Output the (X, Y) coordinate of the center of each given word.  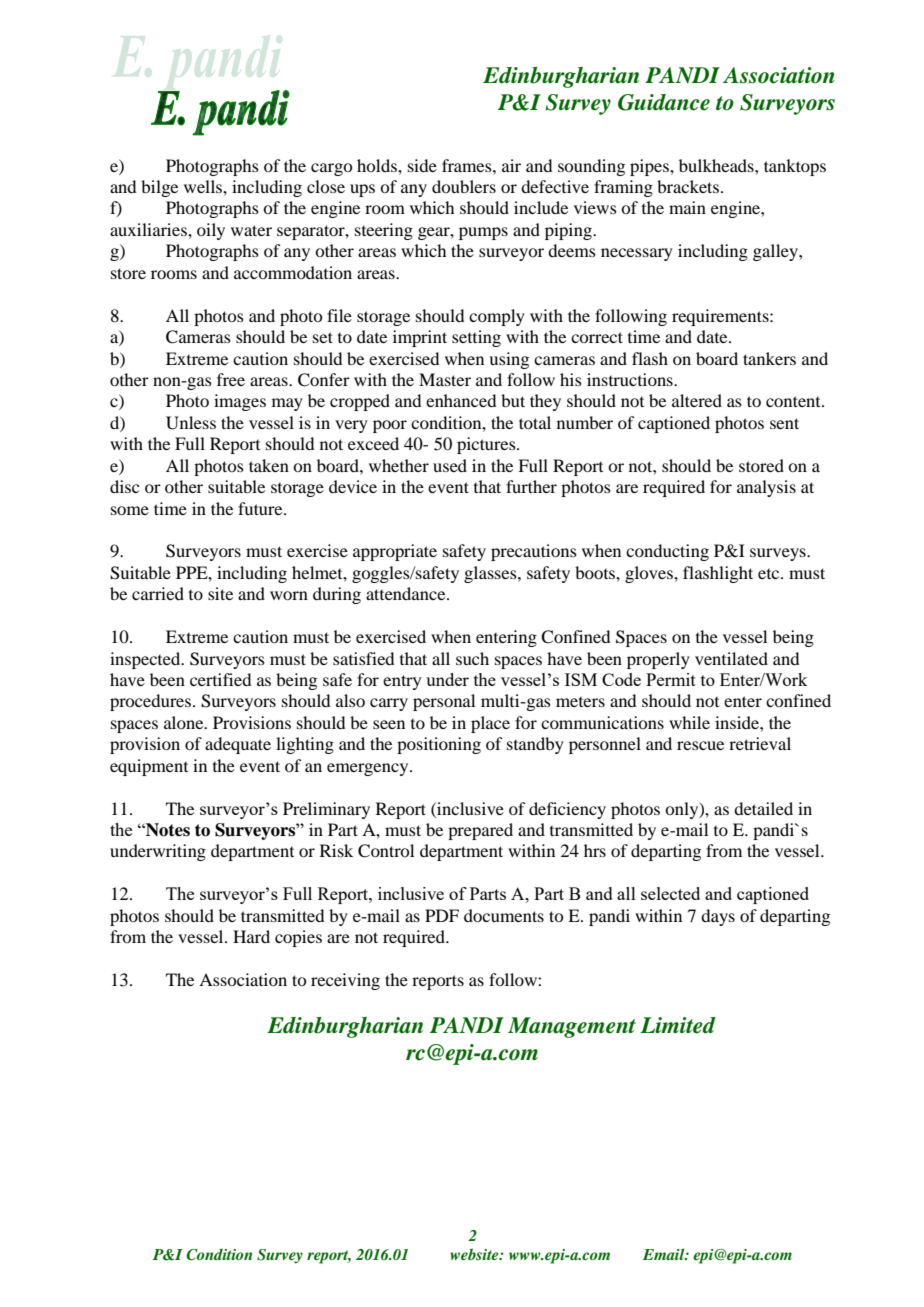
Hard (251, 936)
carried (158, 593)
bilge (159, 188)
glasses (491, 574)
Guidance (664, 102)
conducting (667, 552)
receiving (345, 981)
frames (468, 165)
